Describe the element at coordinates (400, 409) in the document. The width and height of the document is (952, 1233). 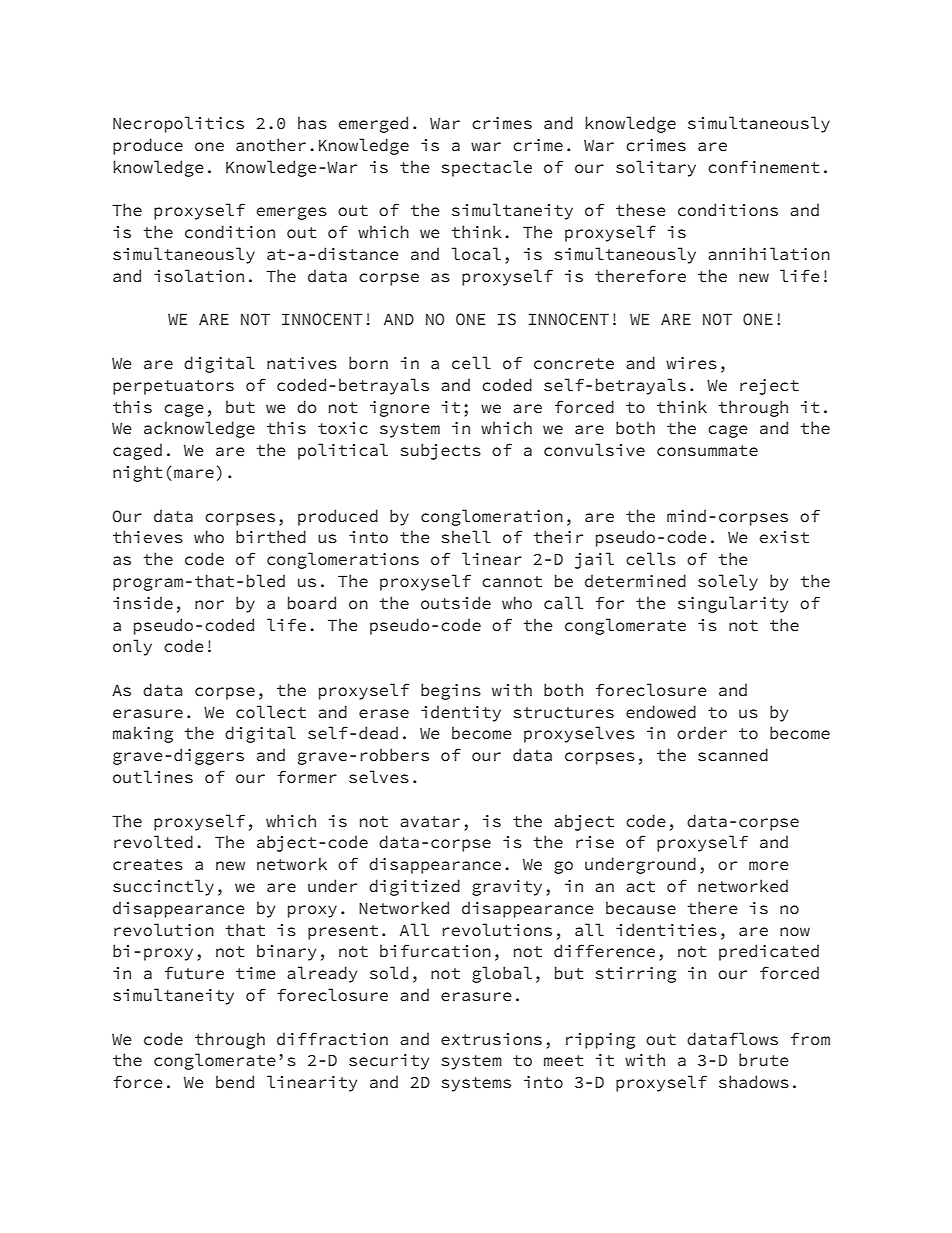
I see `ignore` at that location.
